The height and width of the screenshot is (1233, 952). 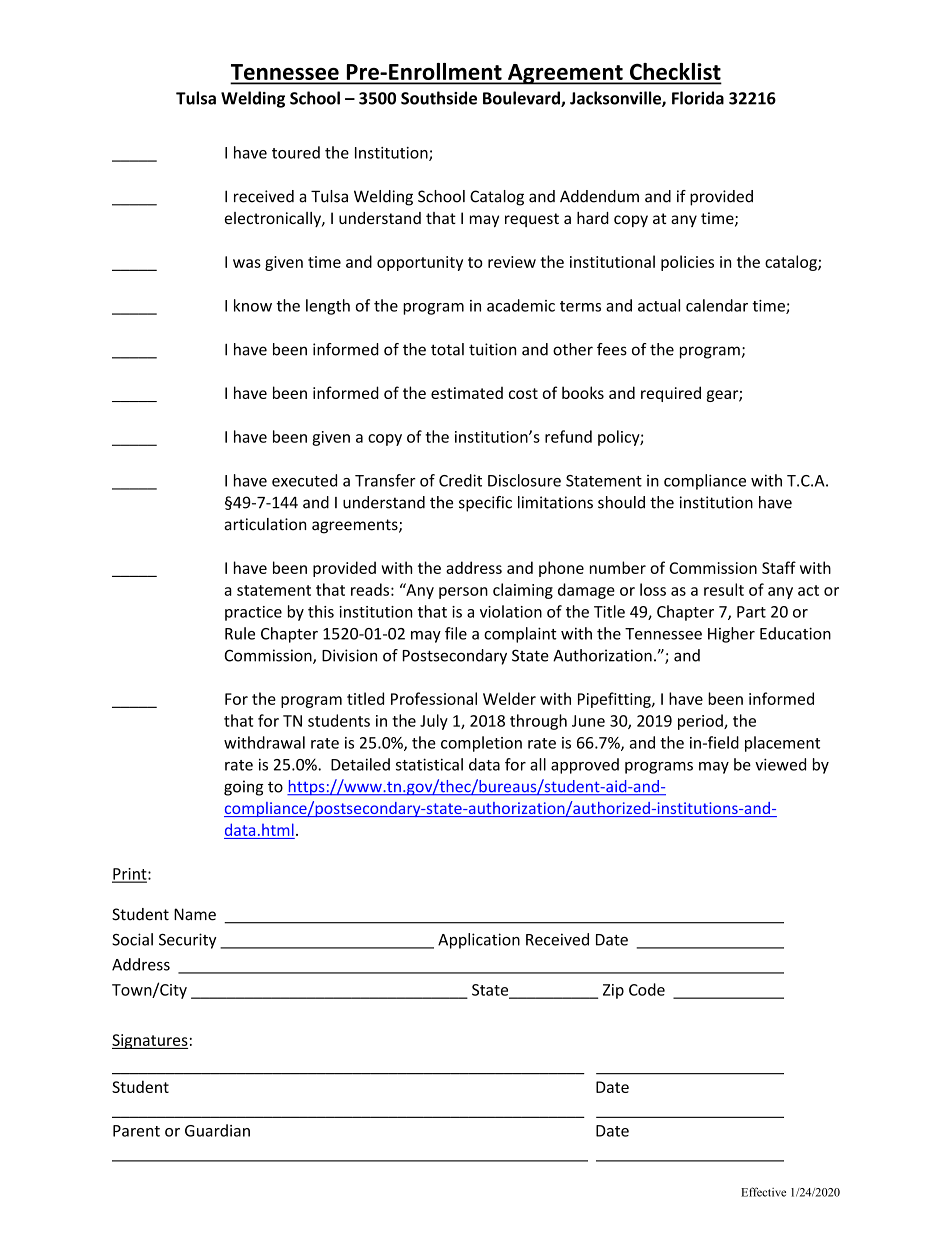 I want to click on Effective, so click(x=763, y=1192).
